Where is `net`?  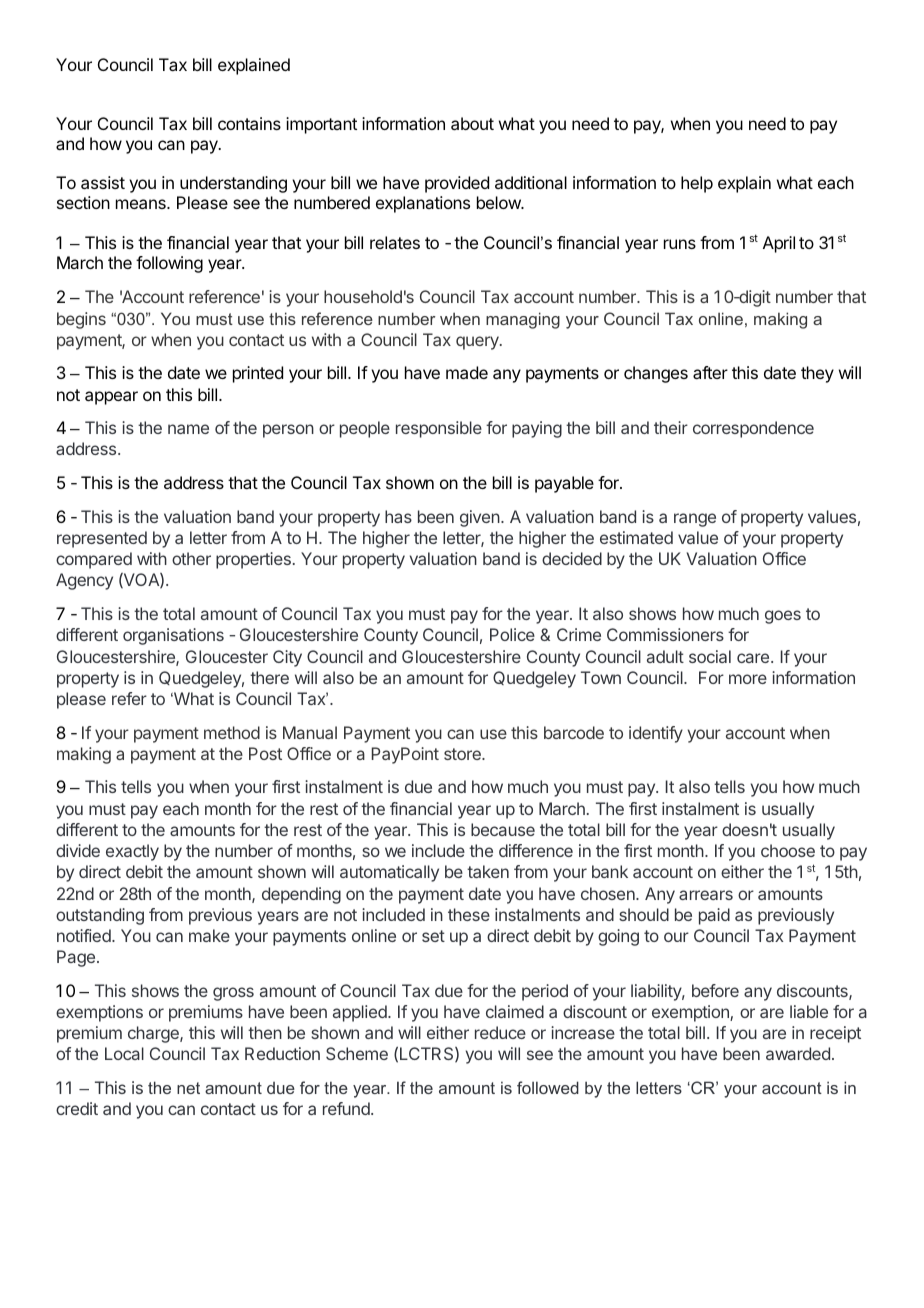
net is located at coordinates (188, 1088).
